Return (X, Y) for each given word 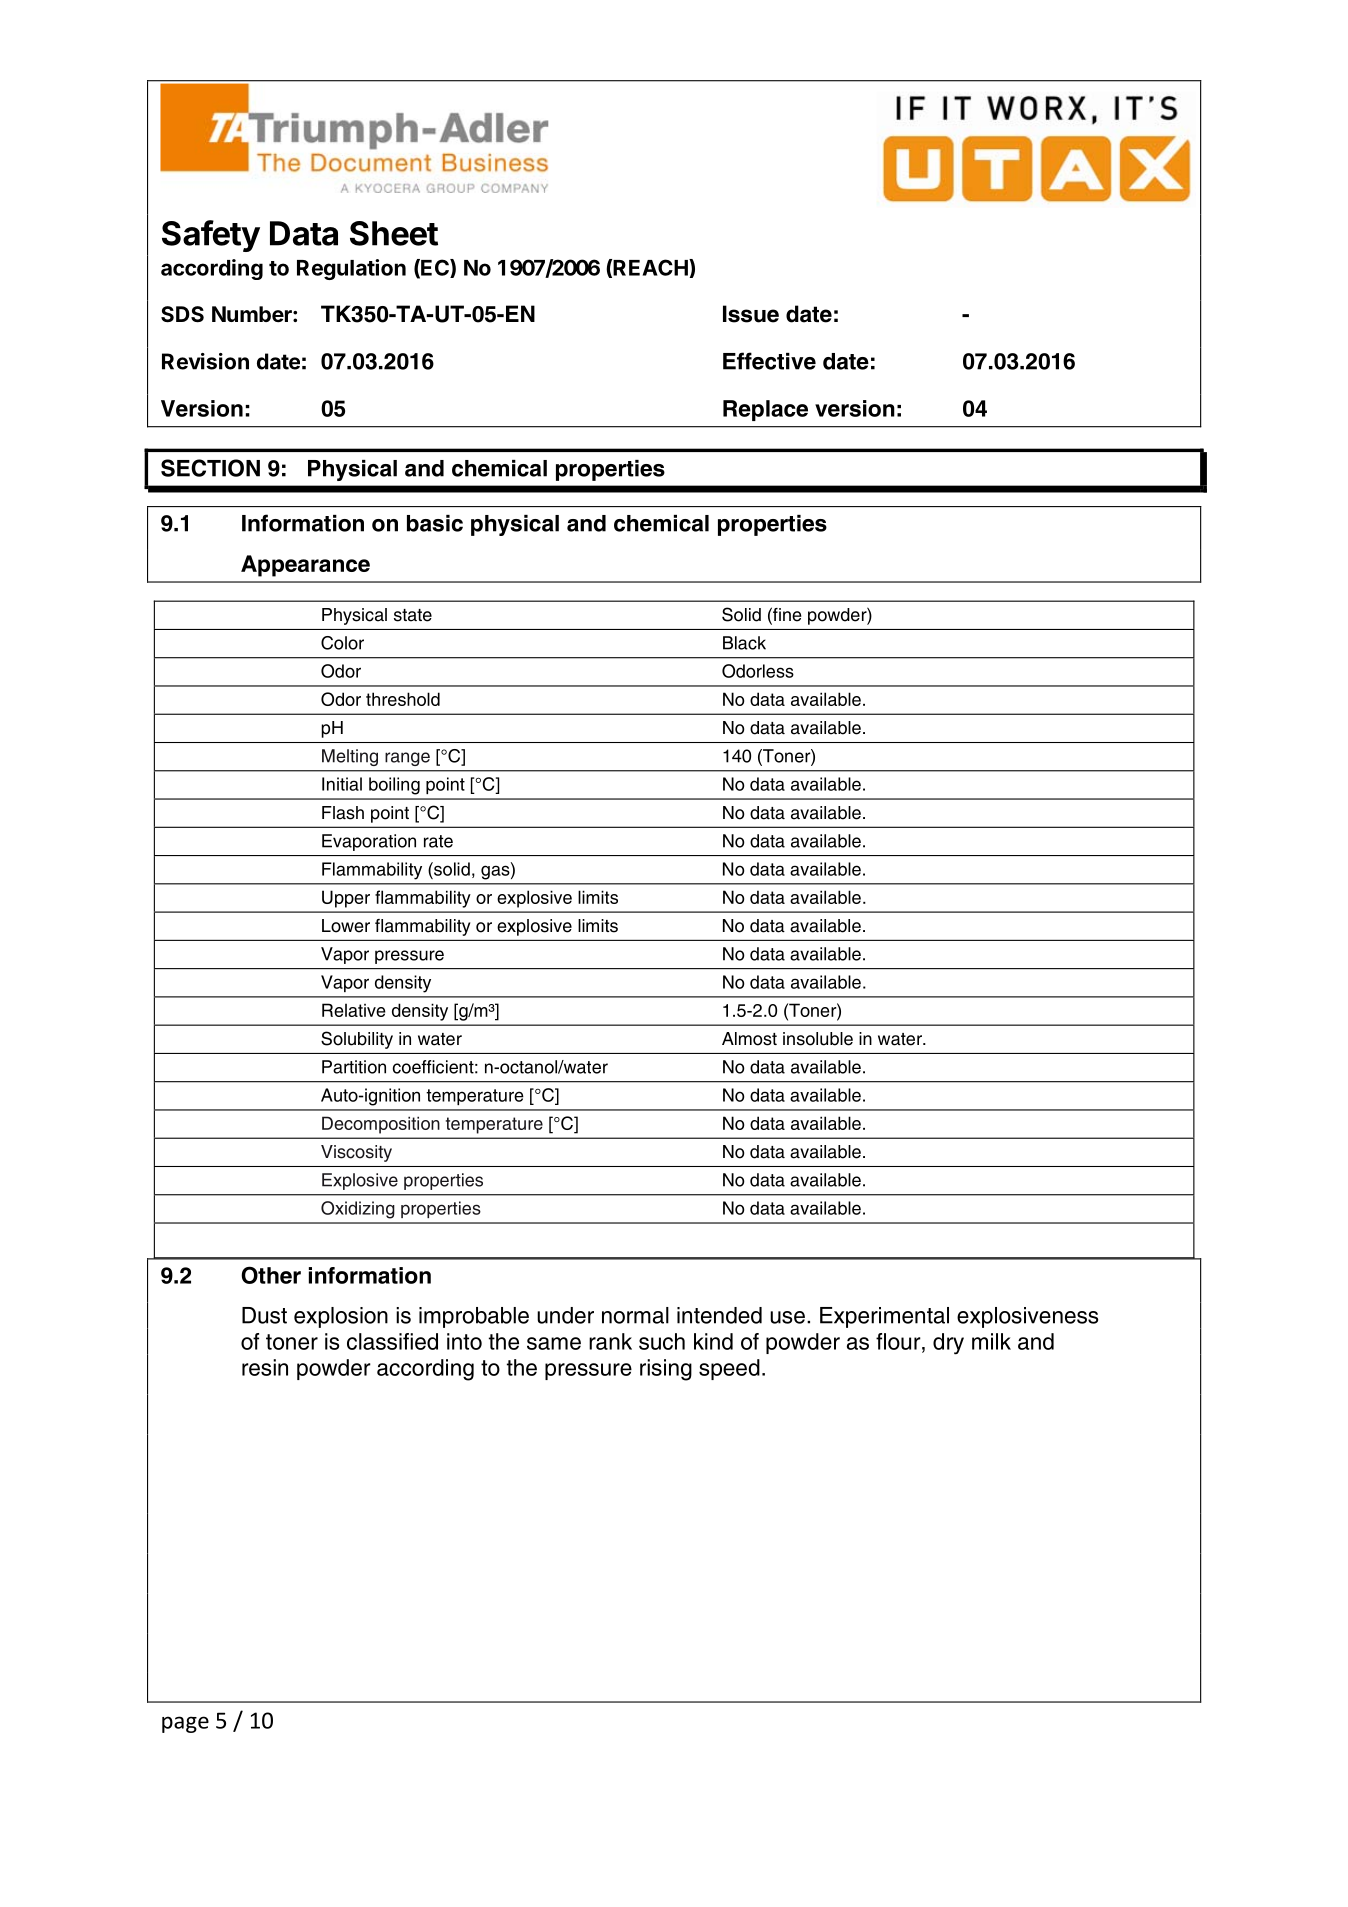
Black (744, 643)
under (565, 1315)
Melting (350, 757)
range (407, 759)
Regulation (351, 269)
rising (666, 1370)
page (185, 1724)
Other (271, 1275)
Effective (769, 361)
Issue (751, 314)
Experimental (884, 1317)
